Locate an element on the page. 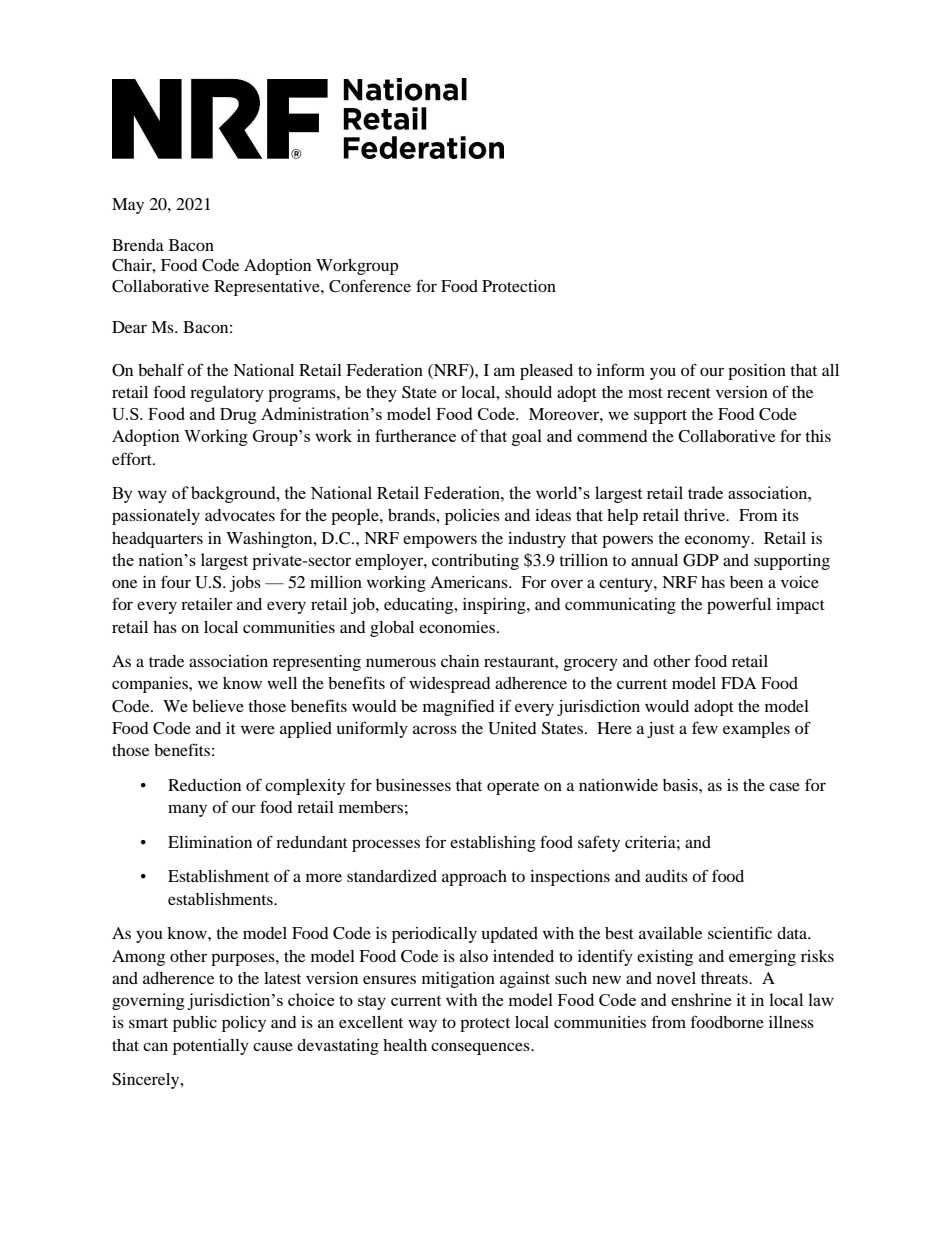 The height and width of the page is (1233, 952). public is located at coordinates (195, 1024).
